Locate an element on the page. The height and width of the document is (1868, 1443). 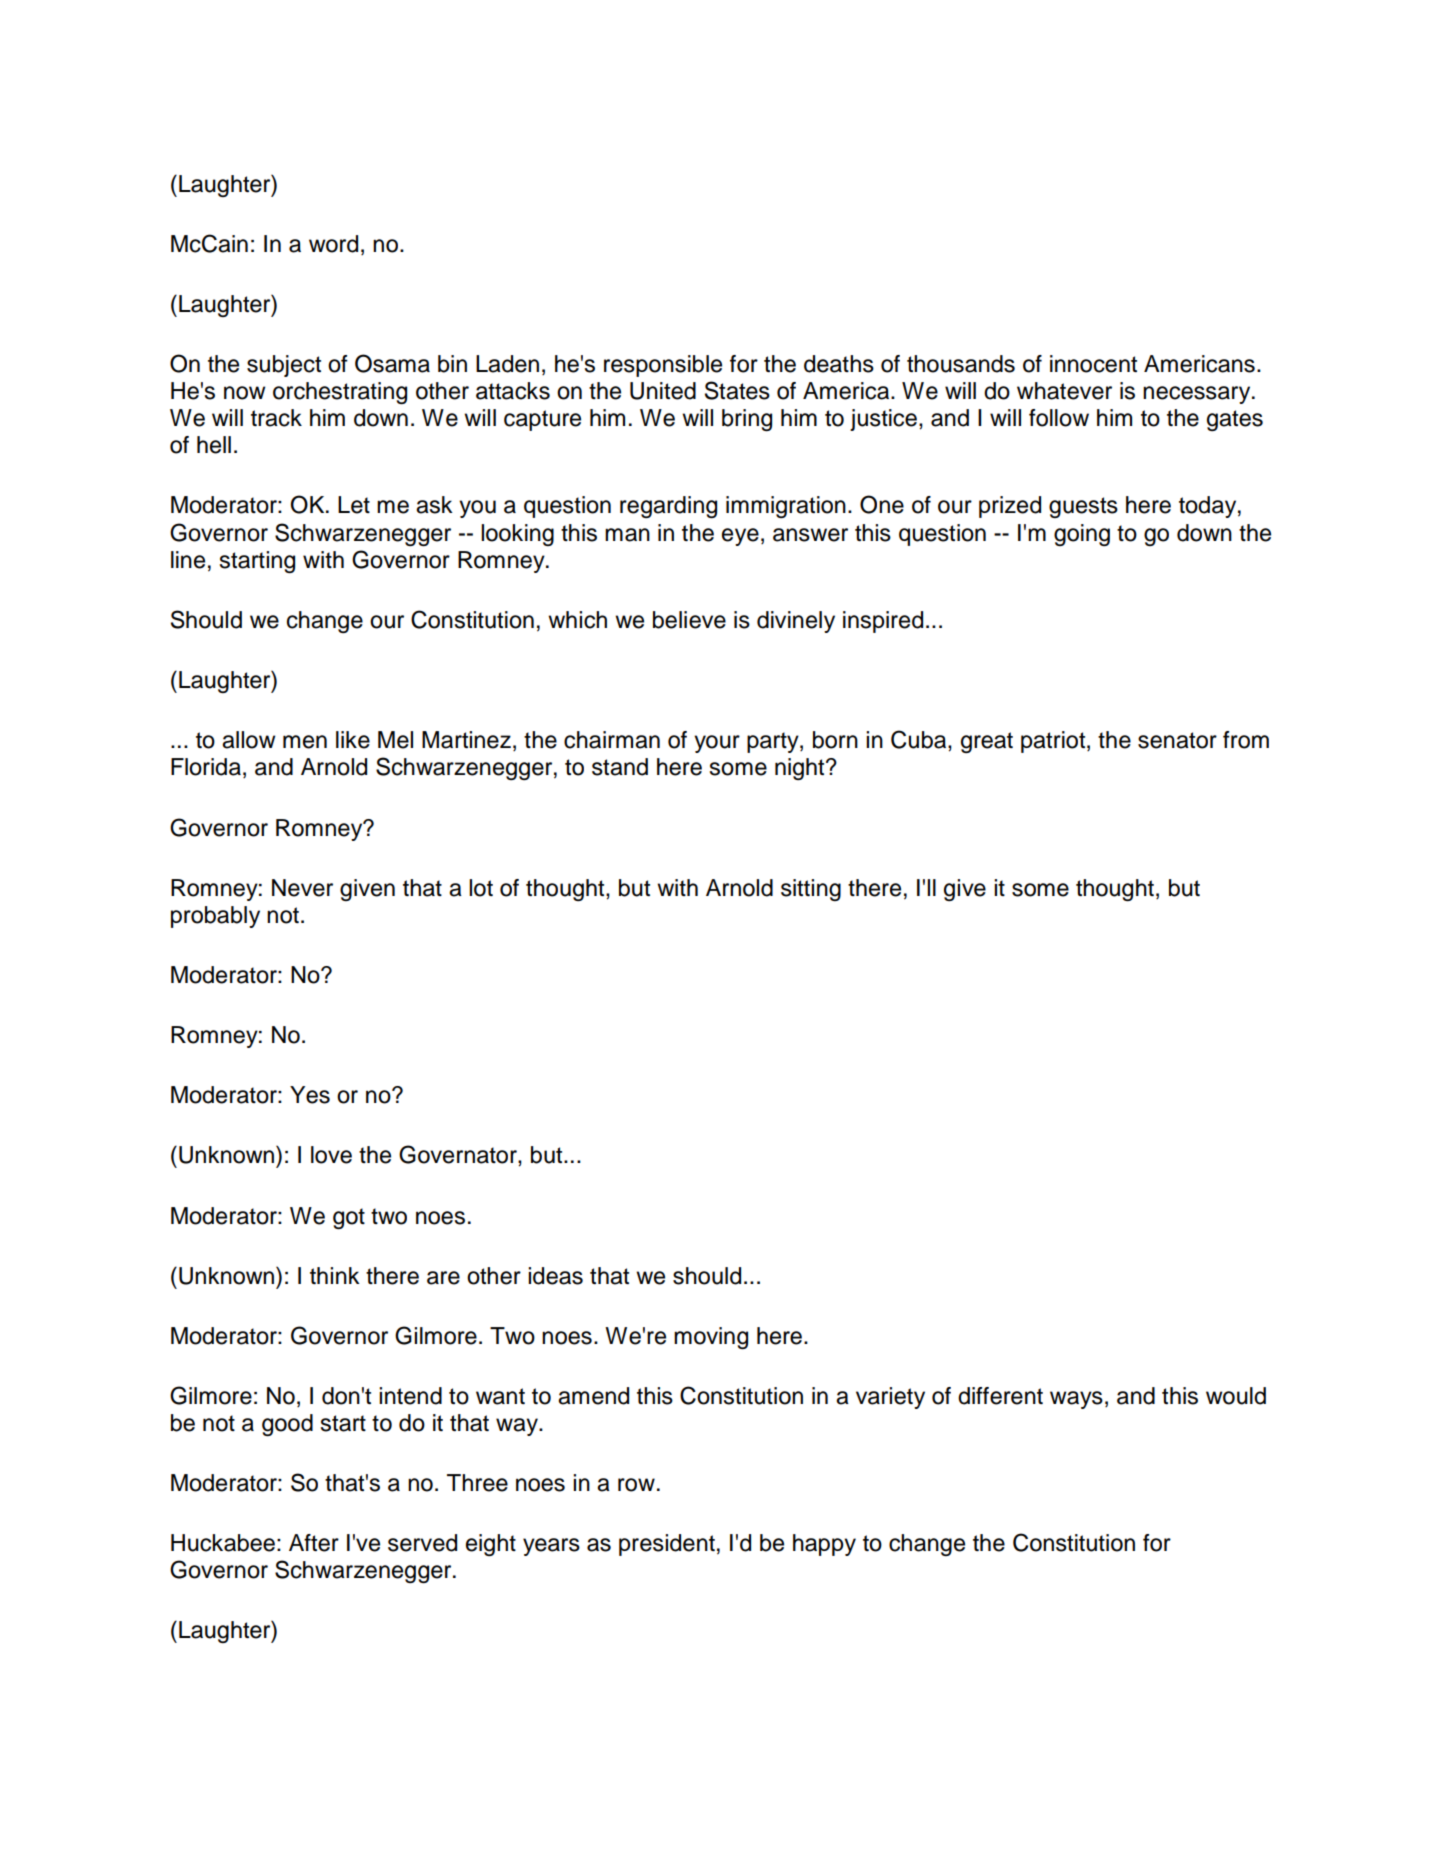
innocent is located at coordinates (1093, 364).
